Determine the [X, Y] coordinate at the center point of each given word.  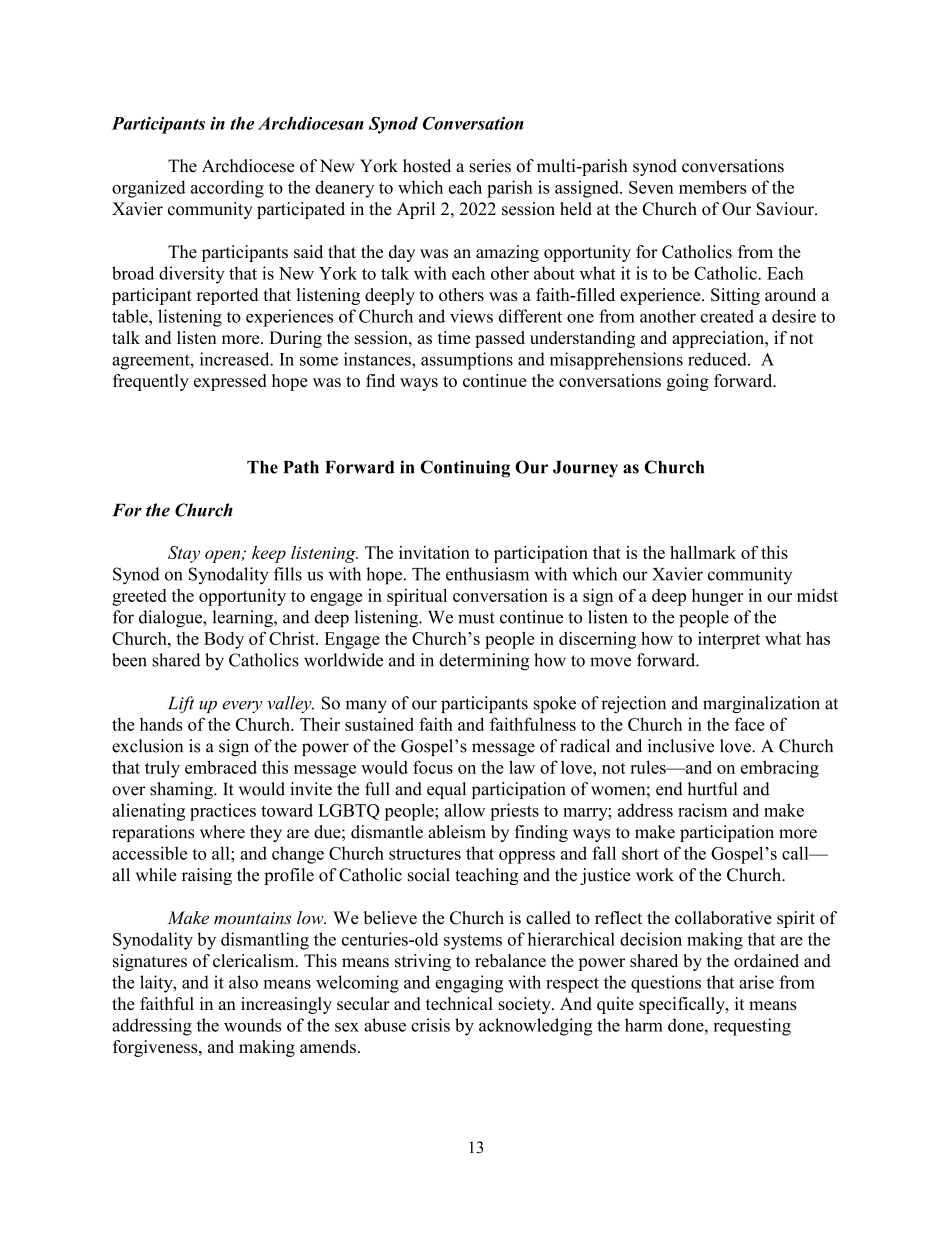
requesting [752, 1027]
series [490, 166]
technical [459, 1003]
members [712, 187]
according [227, 189]
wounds [252, 1025]
